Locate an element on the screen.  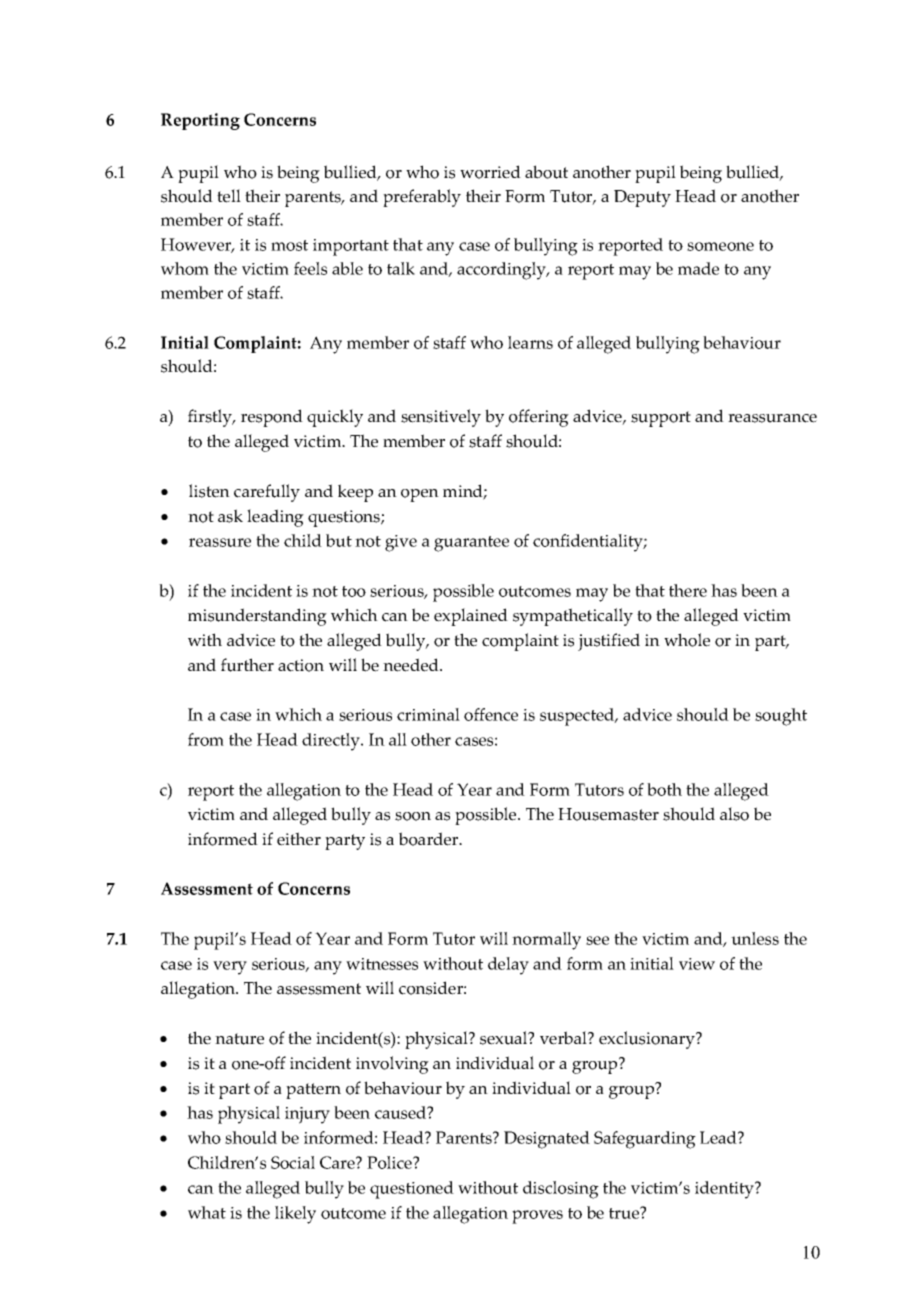
further is located at coordinates (247, 665).
